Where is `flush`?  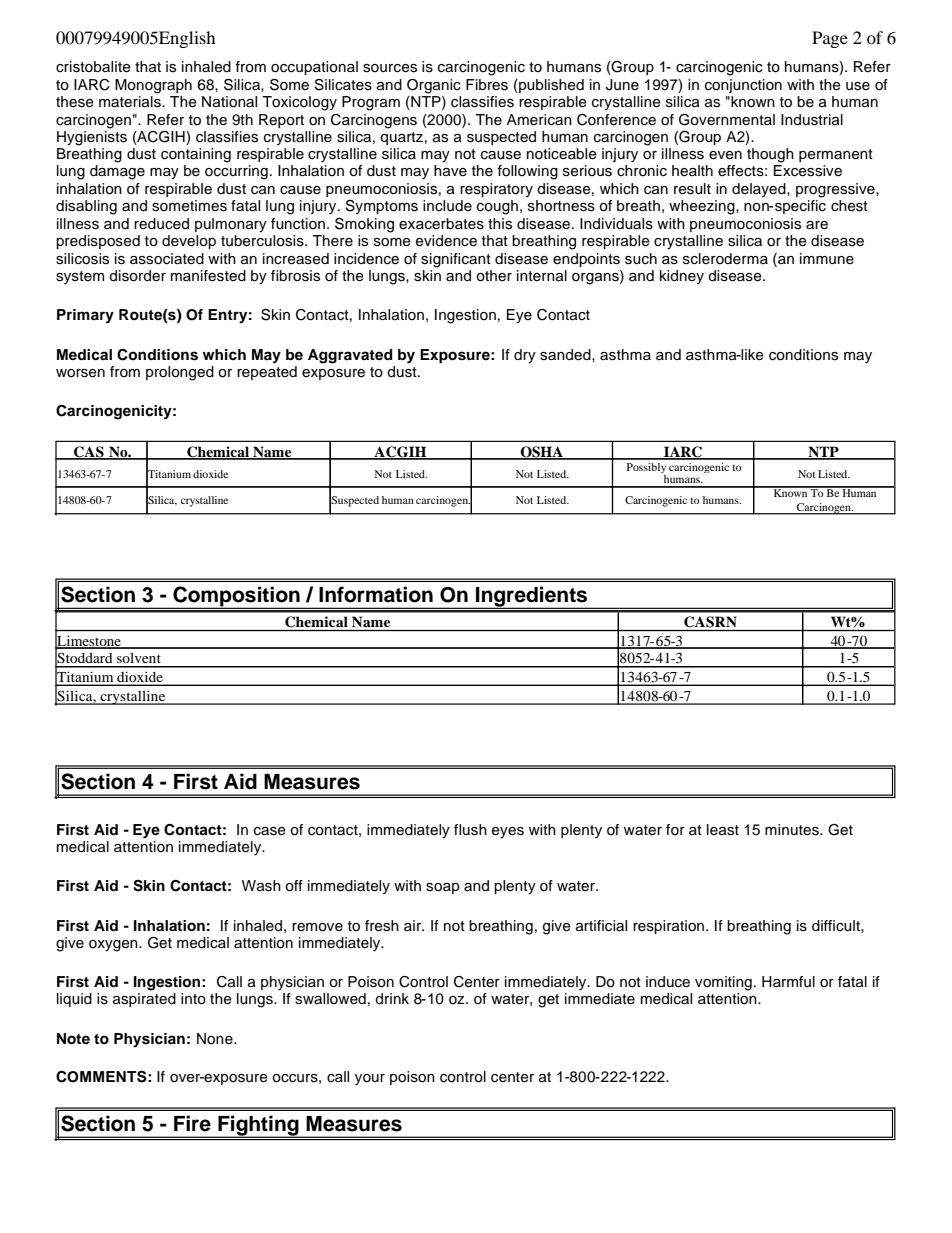
flush is located at coordinates (470, 830).
